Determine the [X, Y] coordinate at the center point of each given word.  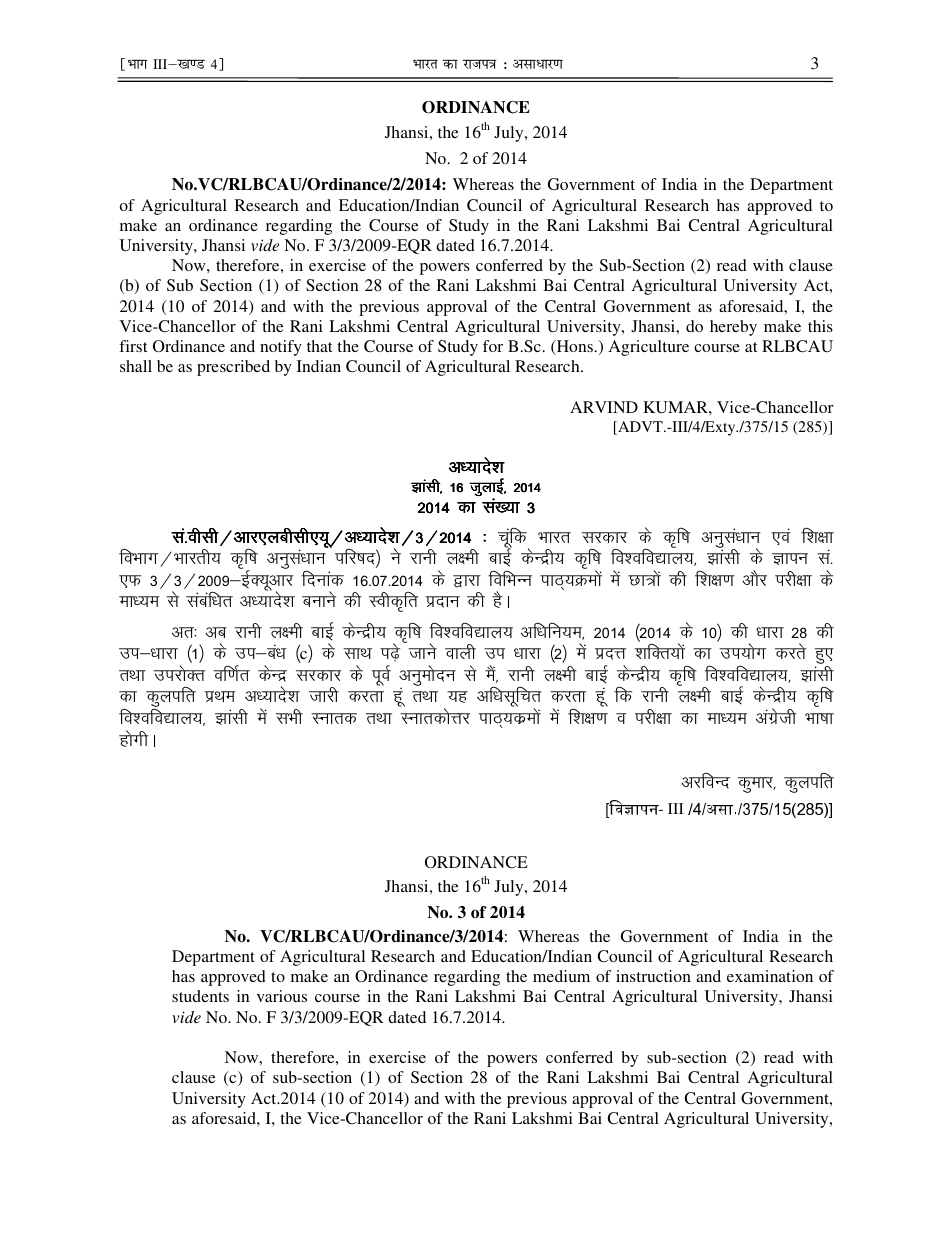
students [200, 996]
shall [136, 366]
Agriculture [649, 348]
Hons [574, 347]
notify [281, 348]
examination [770, 976]
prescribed [233, 368]
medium [561, 976]
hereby [733, 328]
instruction [653, 976]
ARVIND [604, 407]
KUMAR [676, 407]
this [820, 326]
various [282, 996]
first [133, 346]
